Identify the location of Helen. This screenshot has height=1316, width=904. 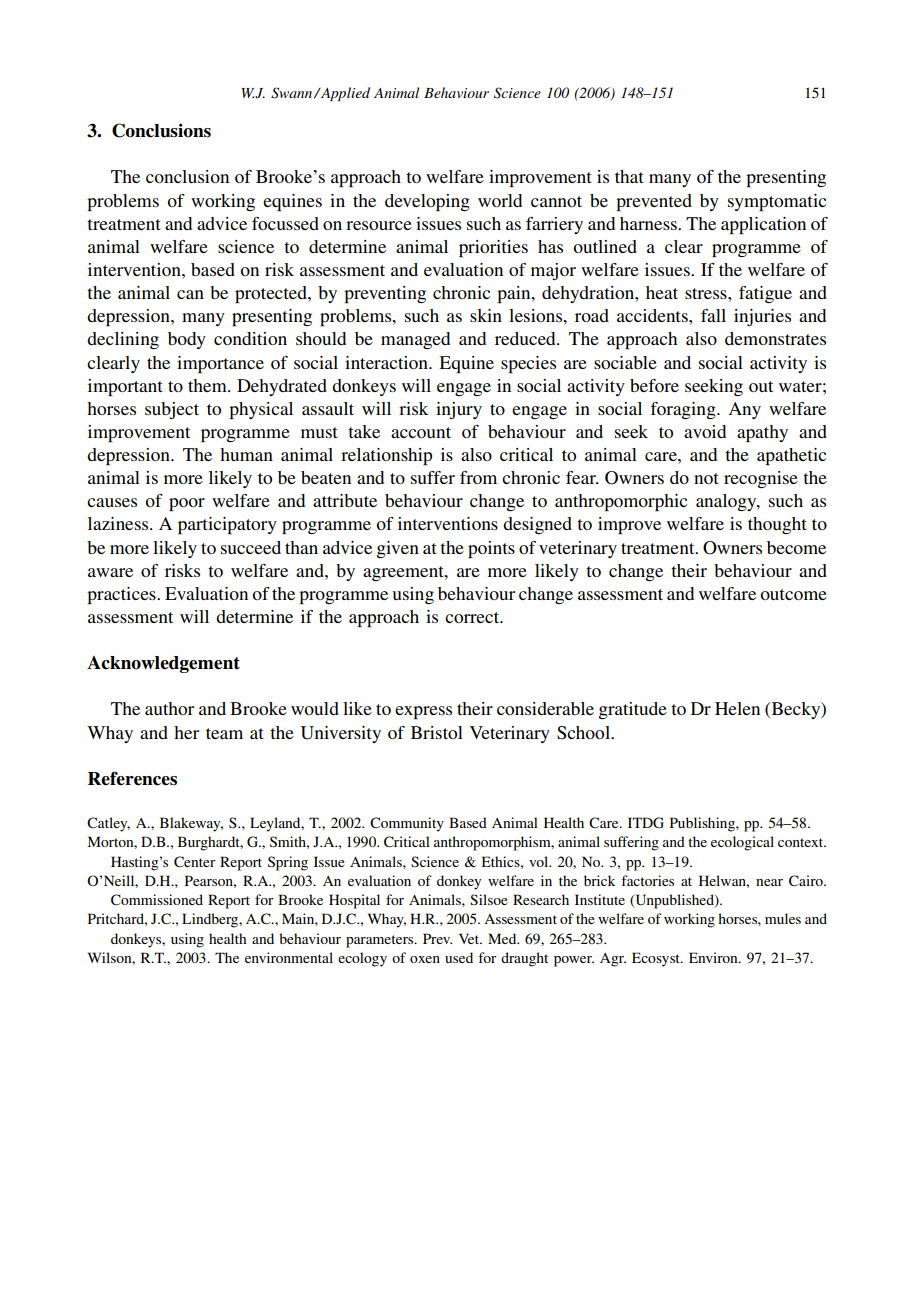
(737, 708).
